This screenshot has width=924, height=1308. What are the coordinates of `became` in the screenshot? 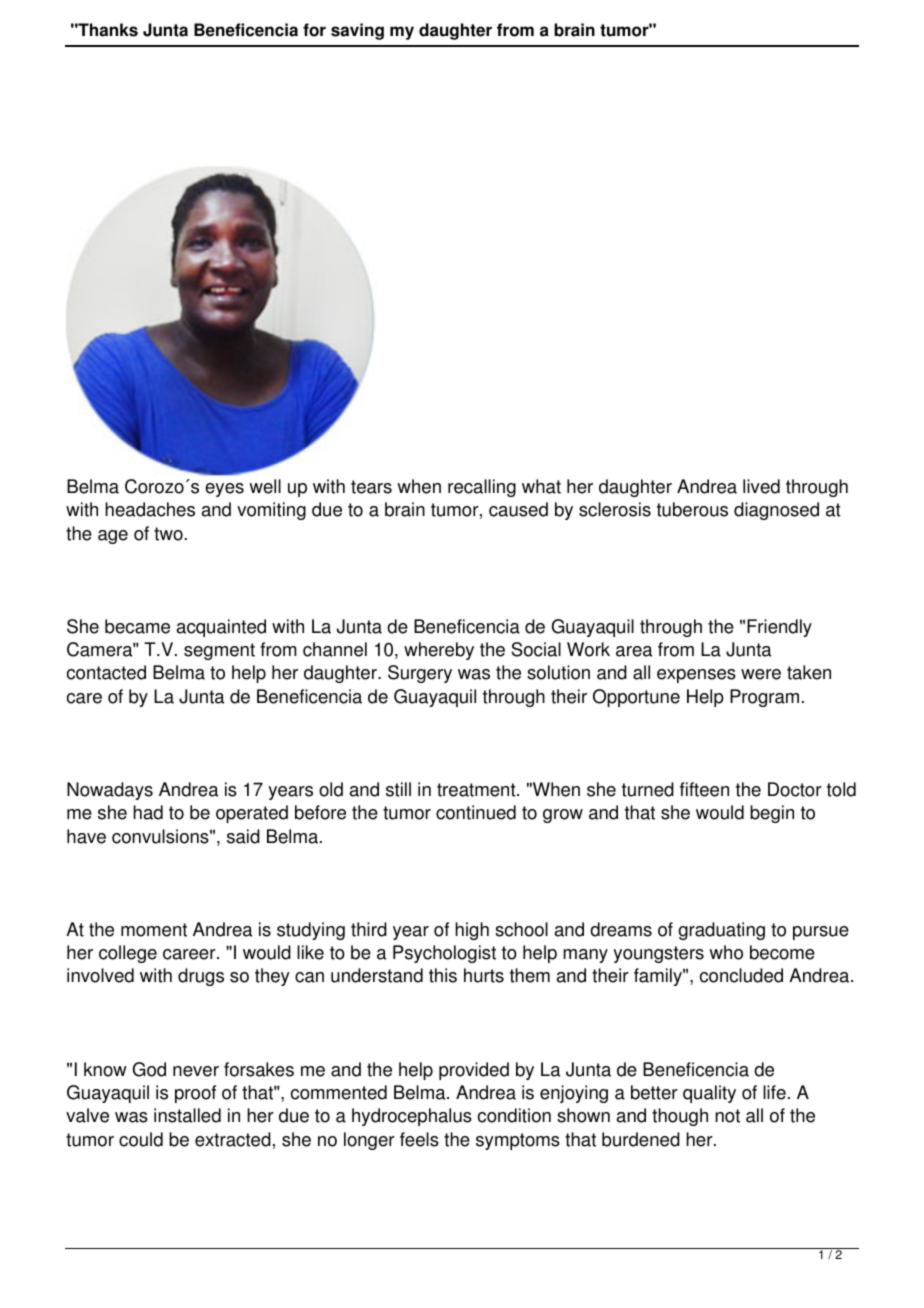 It's located at (137, 626).
